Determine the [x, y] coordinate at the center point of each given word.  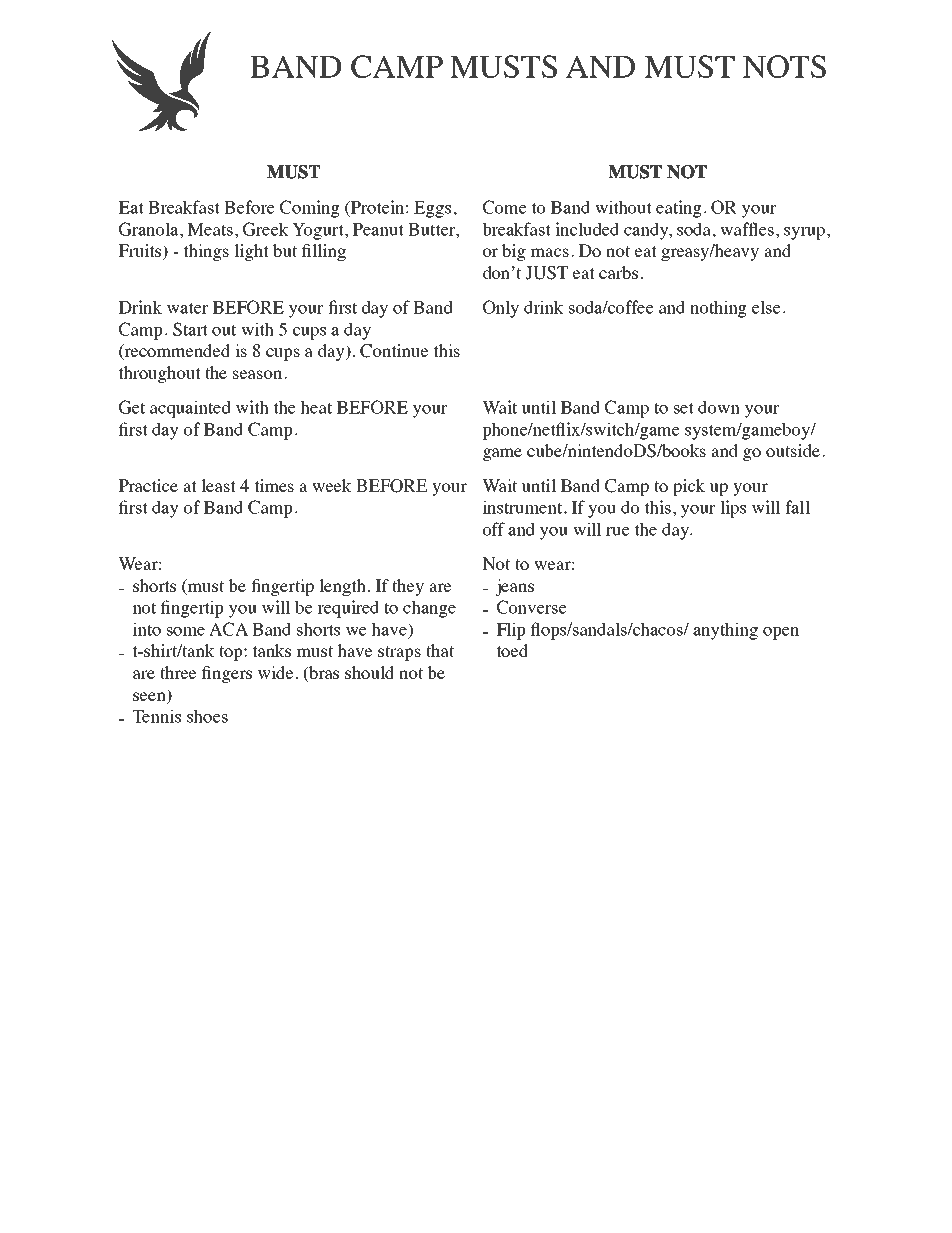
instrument [524, 507]
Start [190, 329]
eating [679, 209]
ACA [228, 629]
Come [504, 207]
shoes [207, 716]
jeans [514, 587]
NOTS [784, 66]
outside [793, 450]
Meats [210, 229]
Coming [310, 209]
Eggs [432, 209]
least [218, 485]
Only [501, 309]
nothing [718, 309]
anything [725, 631]
